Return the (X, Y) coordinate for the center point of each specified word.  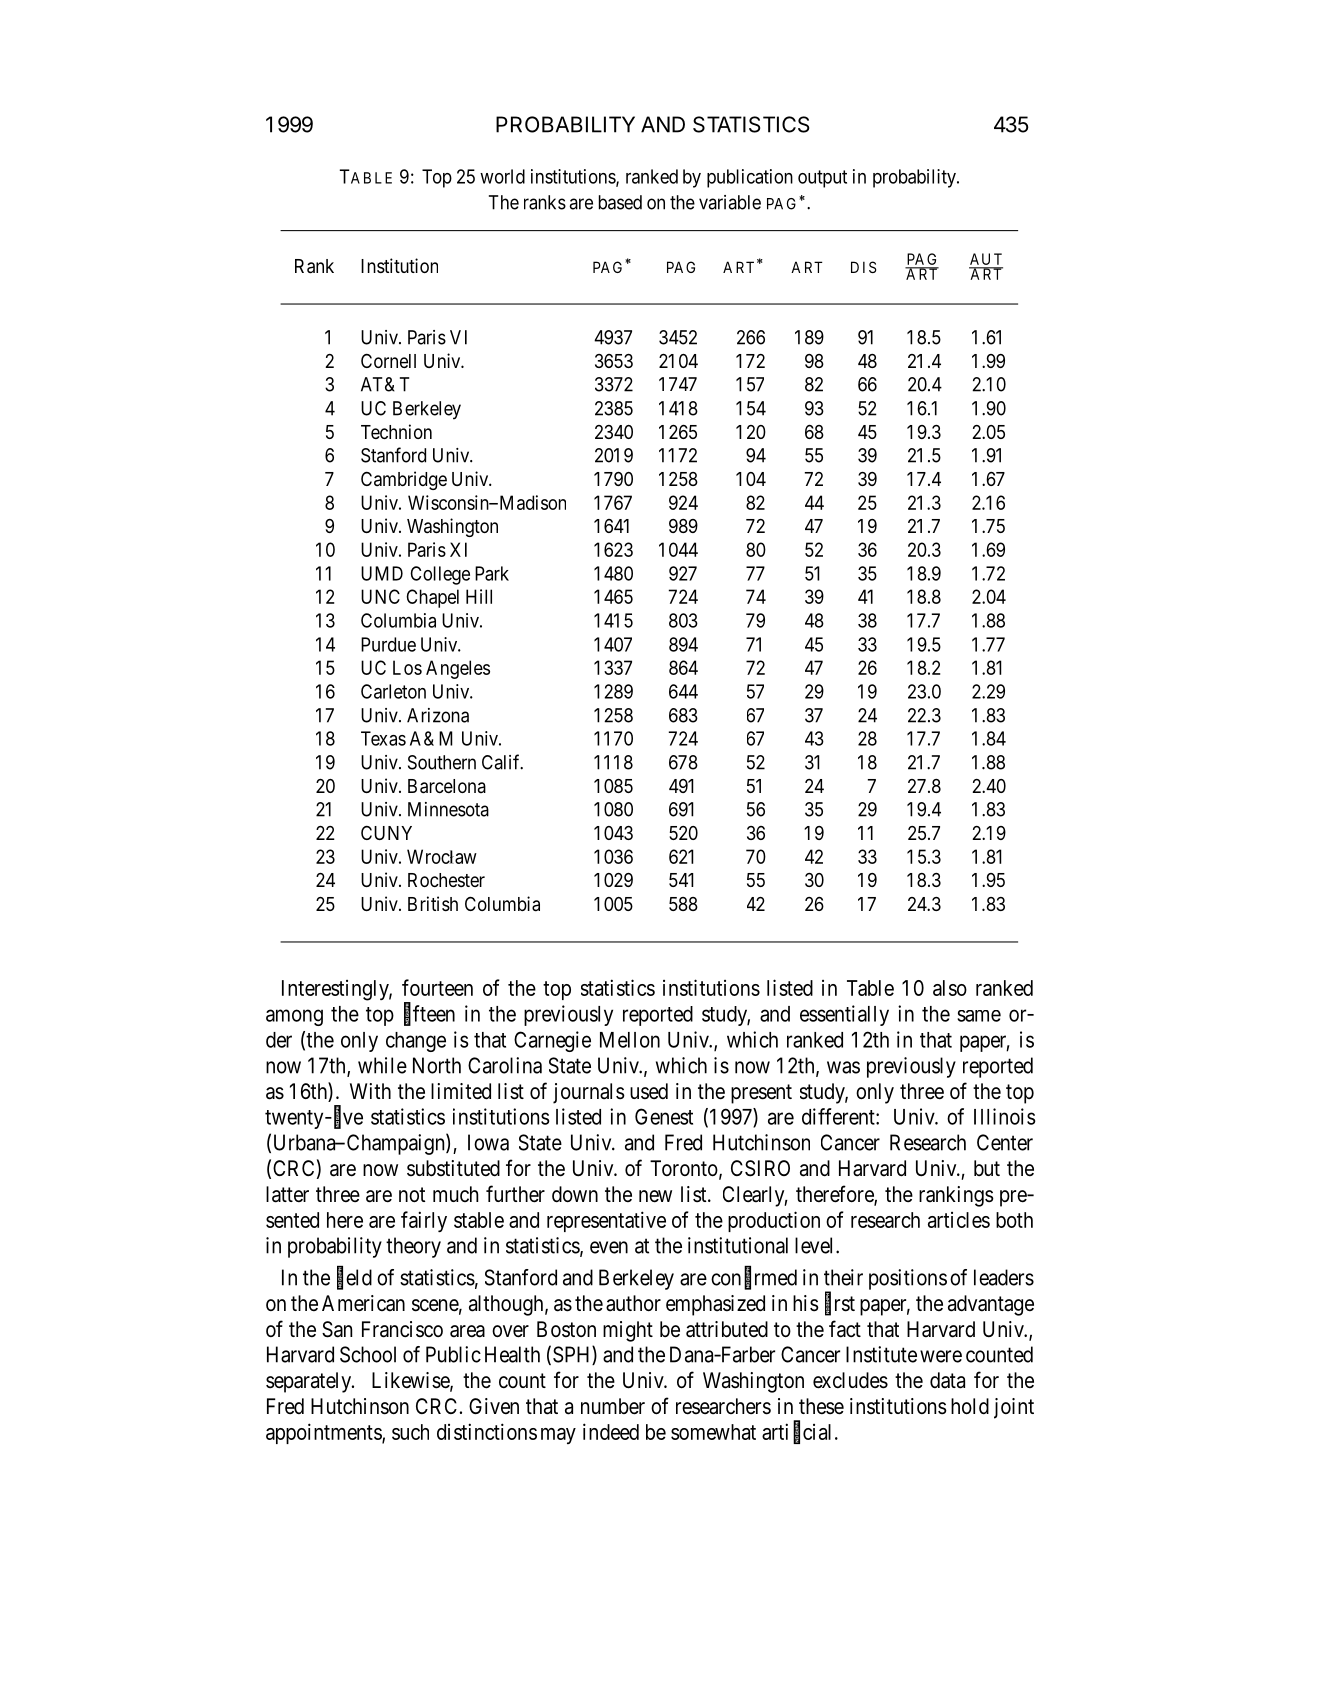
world (502, 176)
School (368, 1354)
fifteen (429, 1014)
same (979, 1016)
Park (492, 573)
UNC (380, 596)
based (620, 202)
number (613, 1406)
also (950, 988)
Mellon (630, 1040)
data (947, 1380)
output (822, 179)
